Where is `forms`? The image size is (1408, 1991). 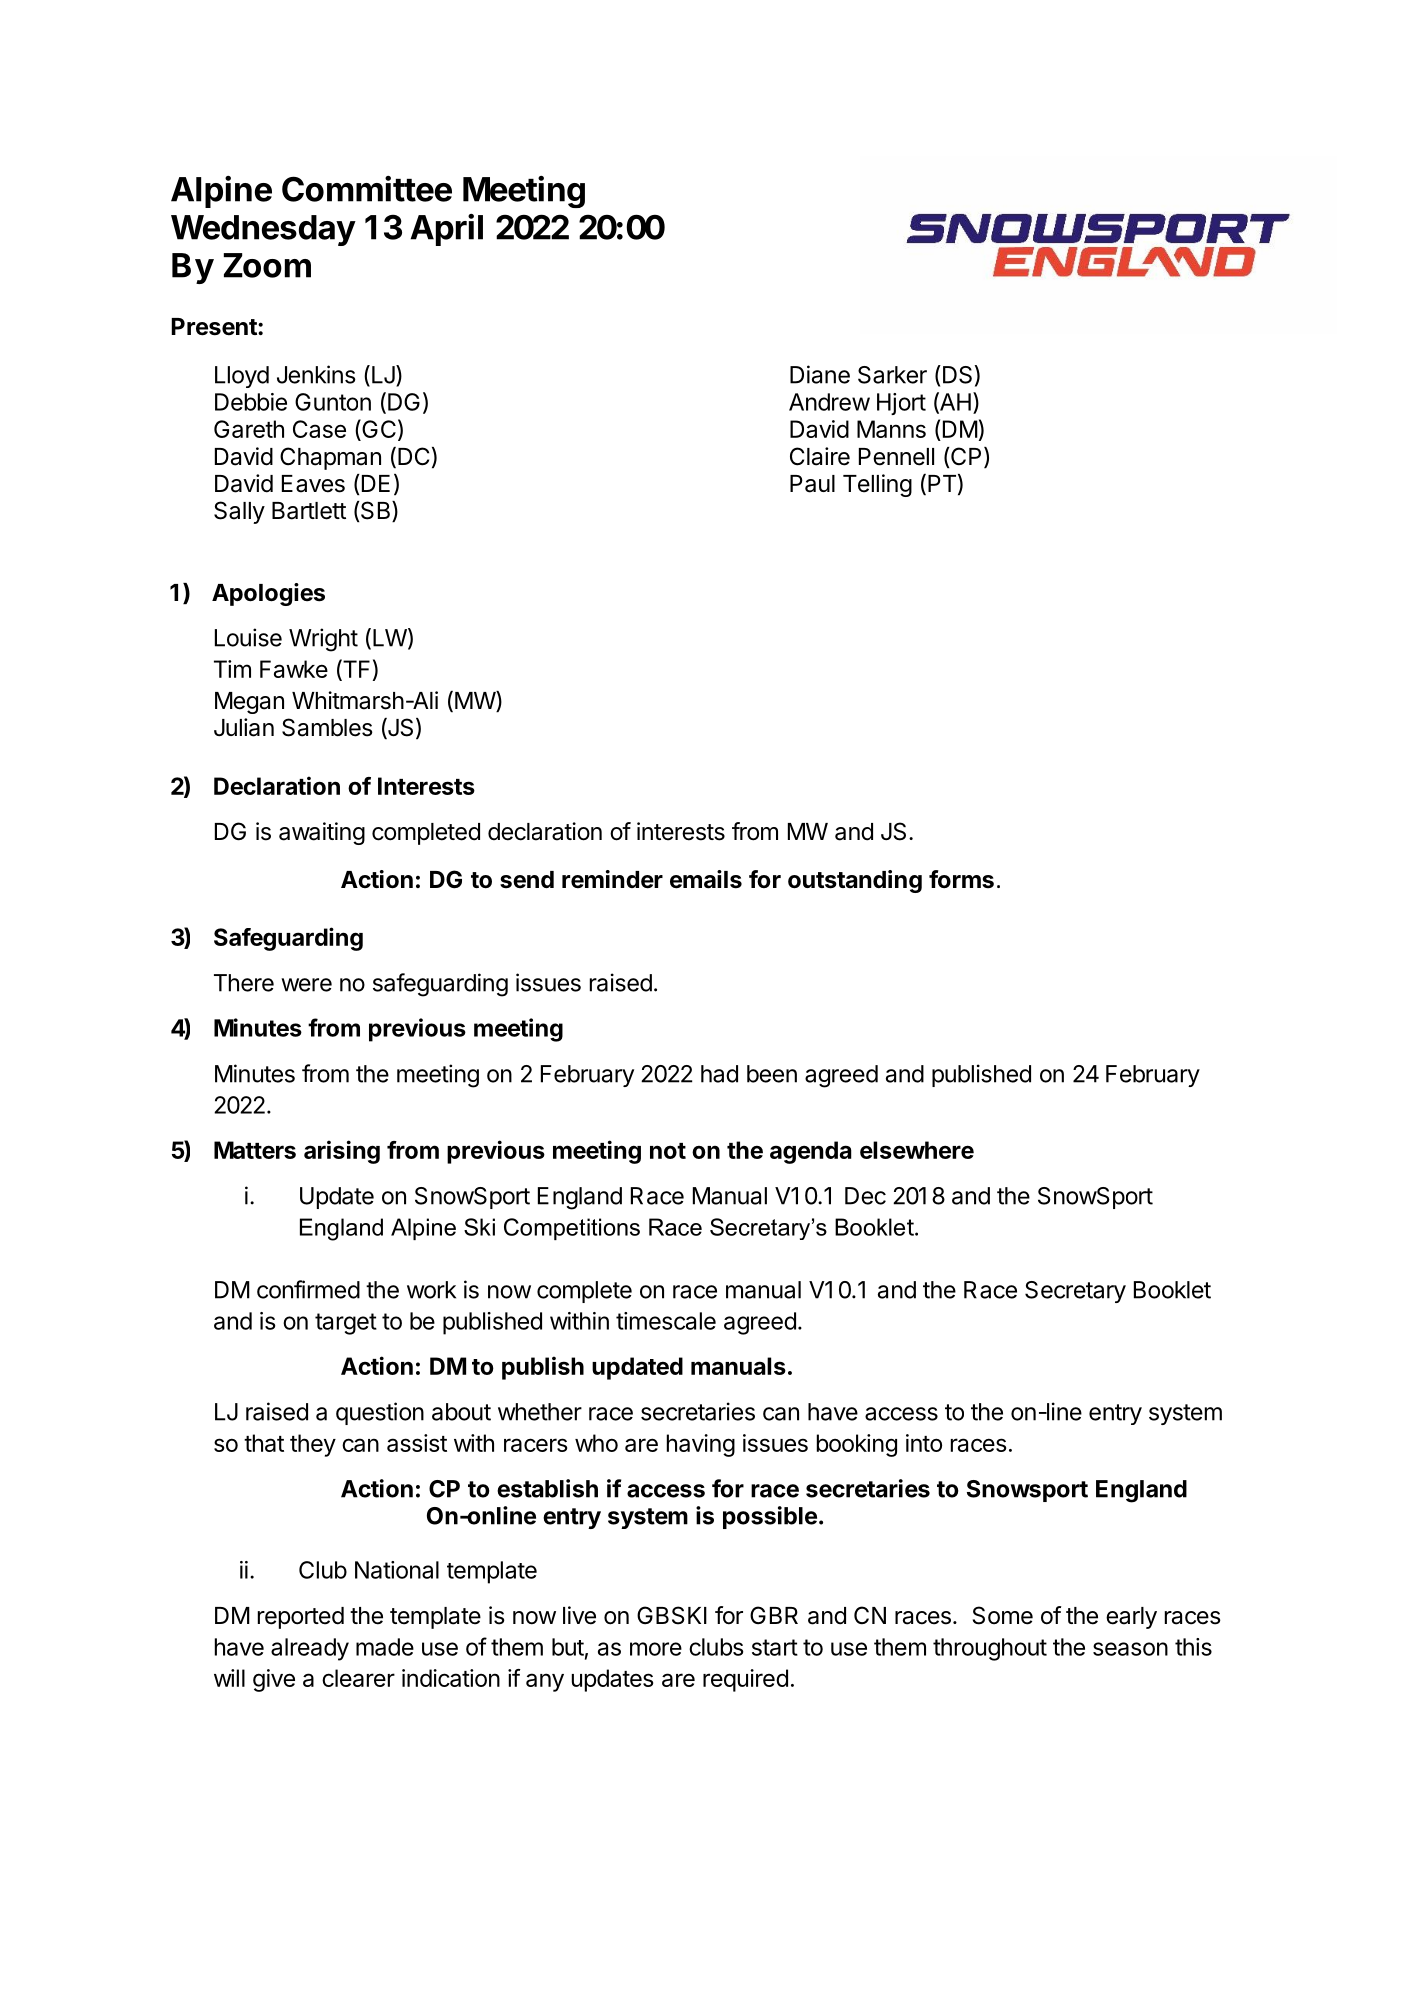
forms is located at coordinates (961, 879).
